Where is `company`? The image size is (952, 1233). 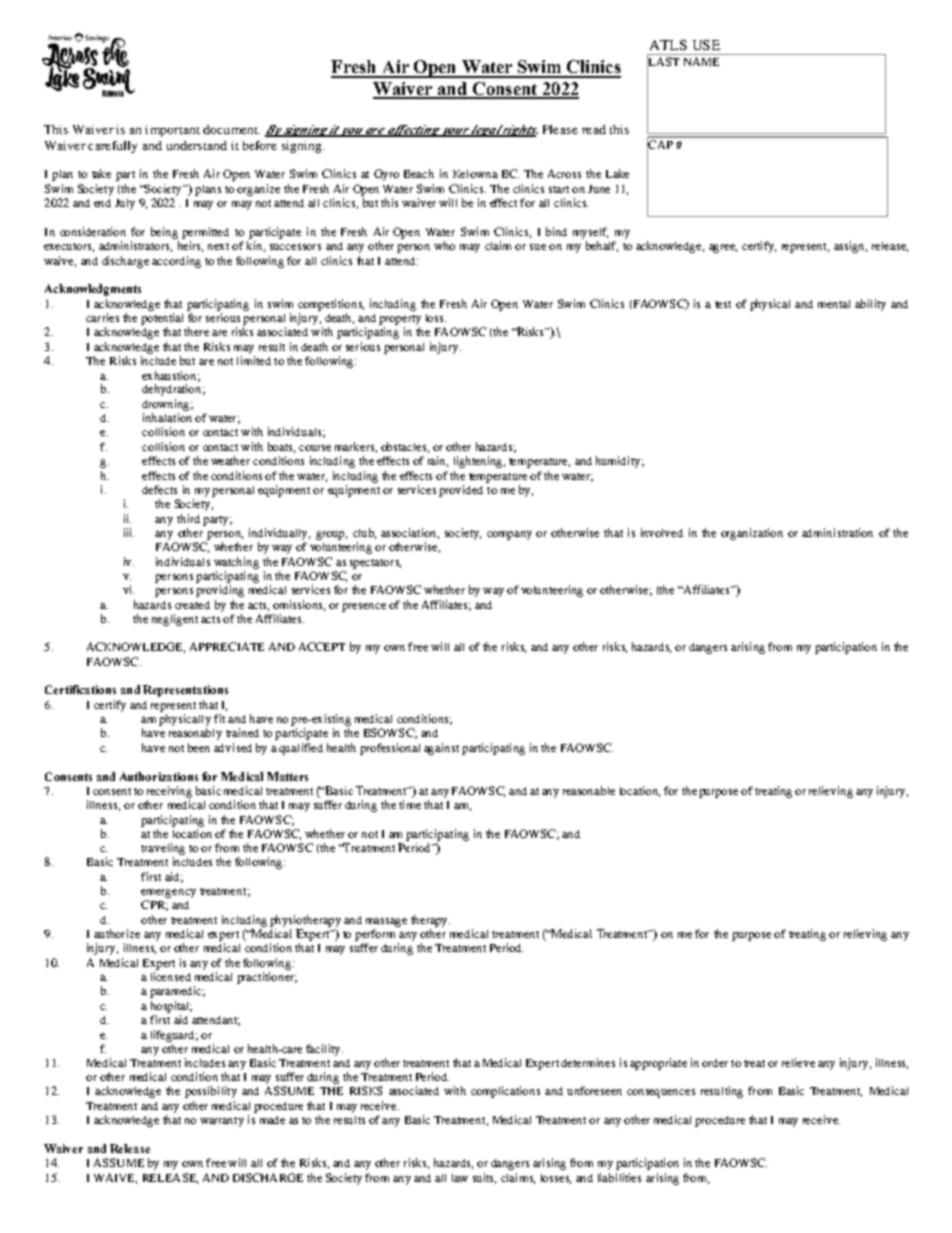 company is located at coordinates (509, 535).
